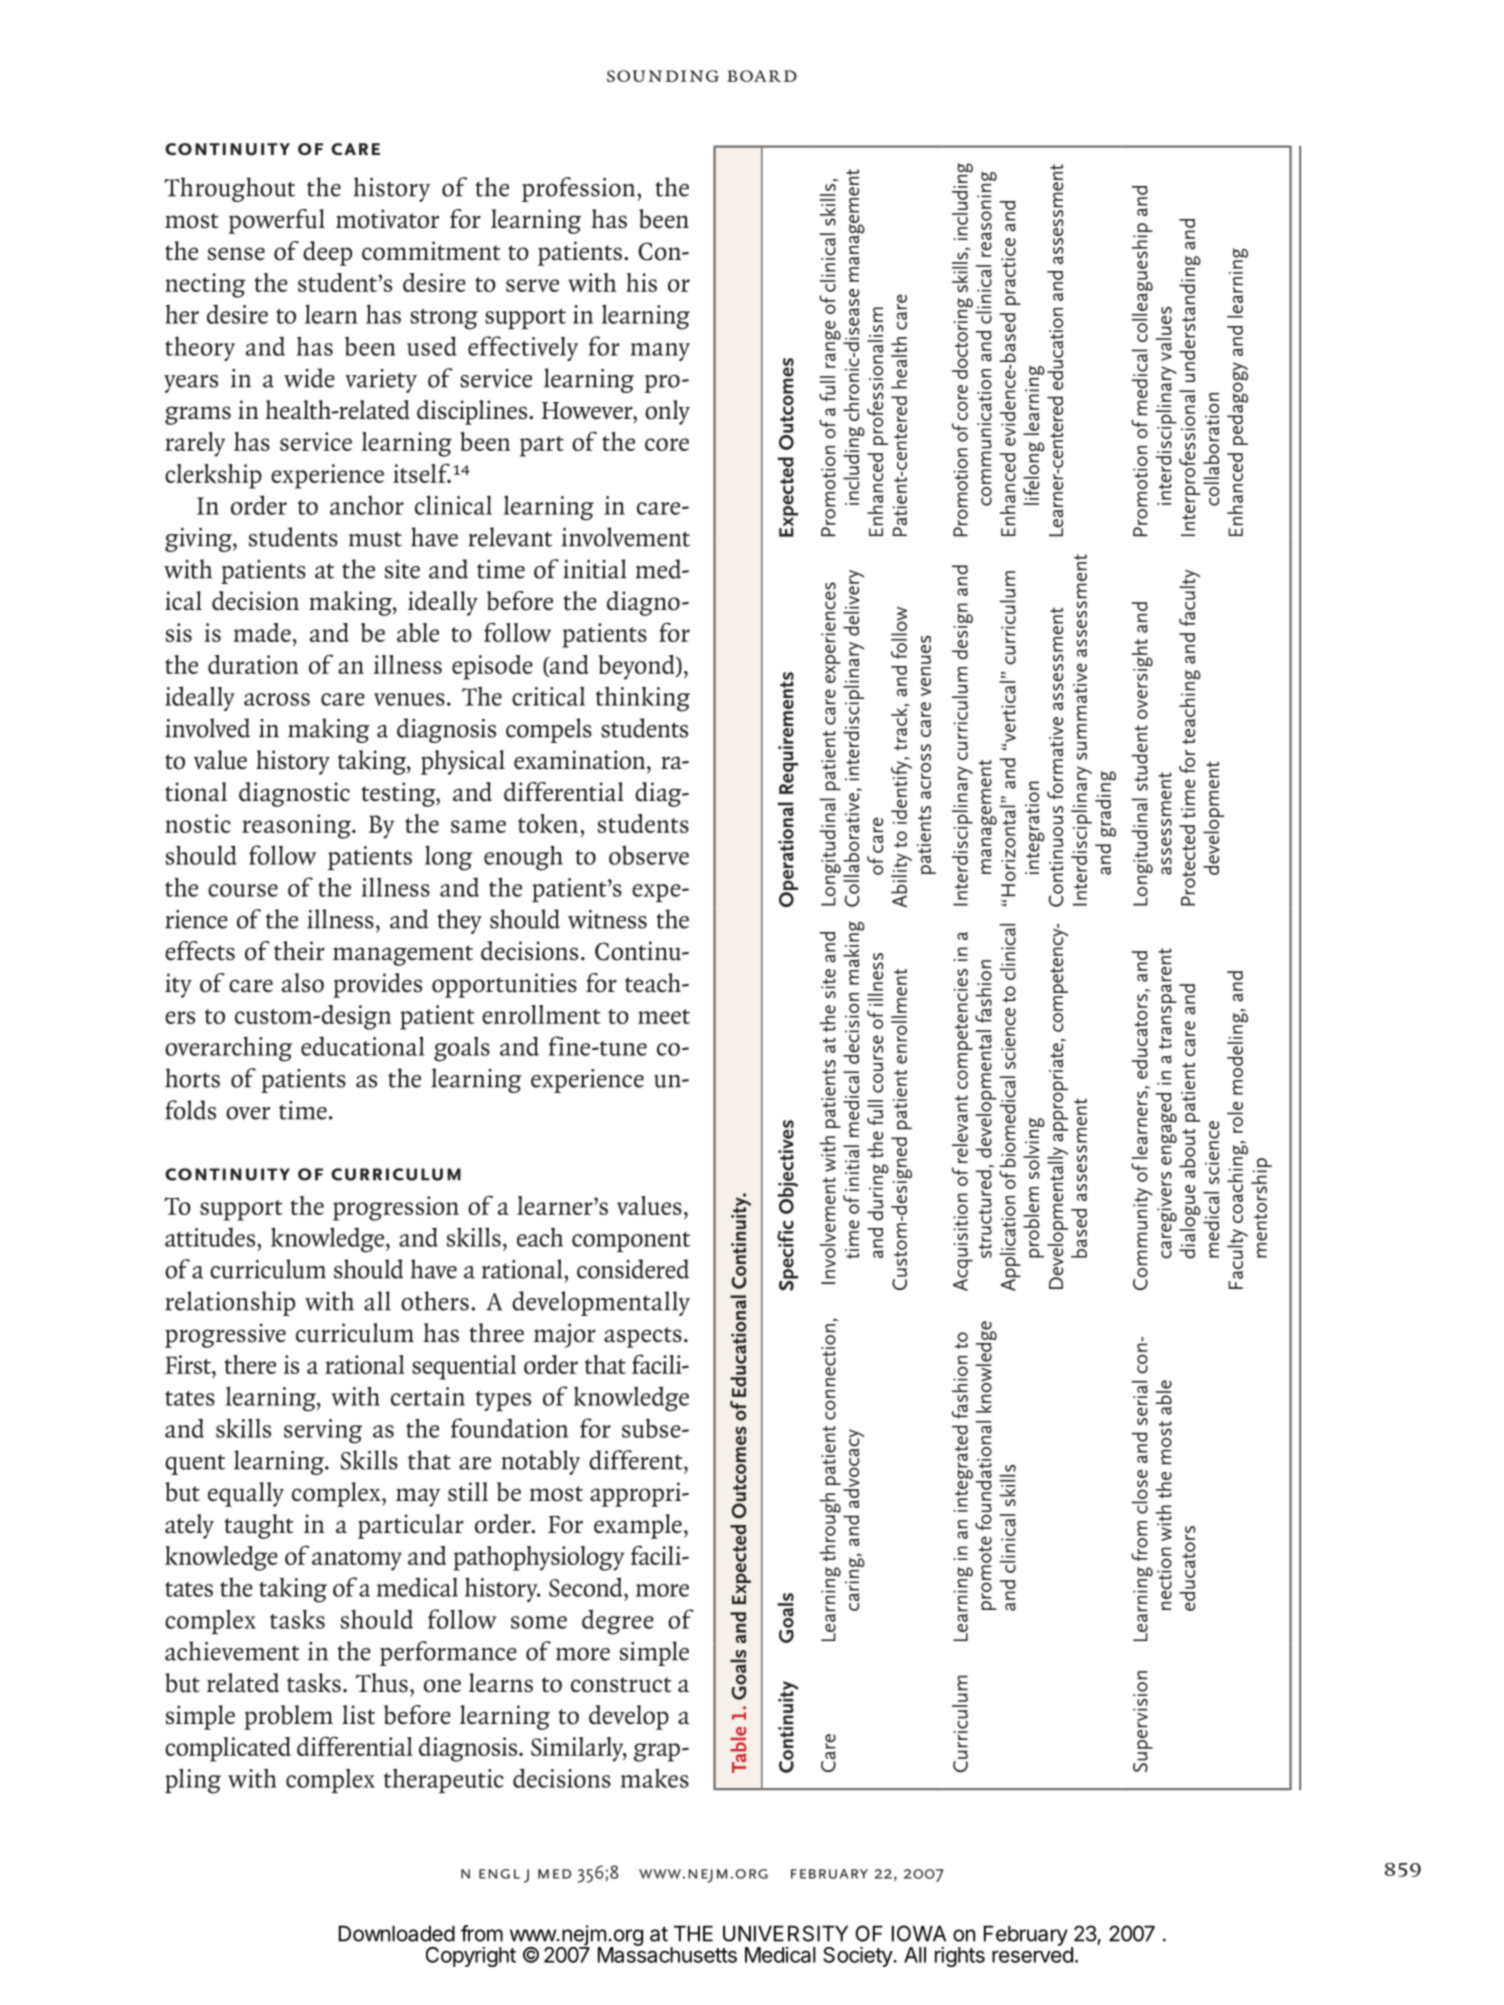 The width and height of the image is (1504, 2005). What do you see at coordinates (276, 221) in the image?
I see `powerful` at bounding box center [276, 221].
